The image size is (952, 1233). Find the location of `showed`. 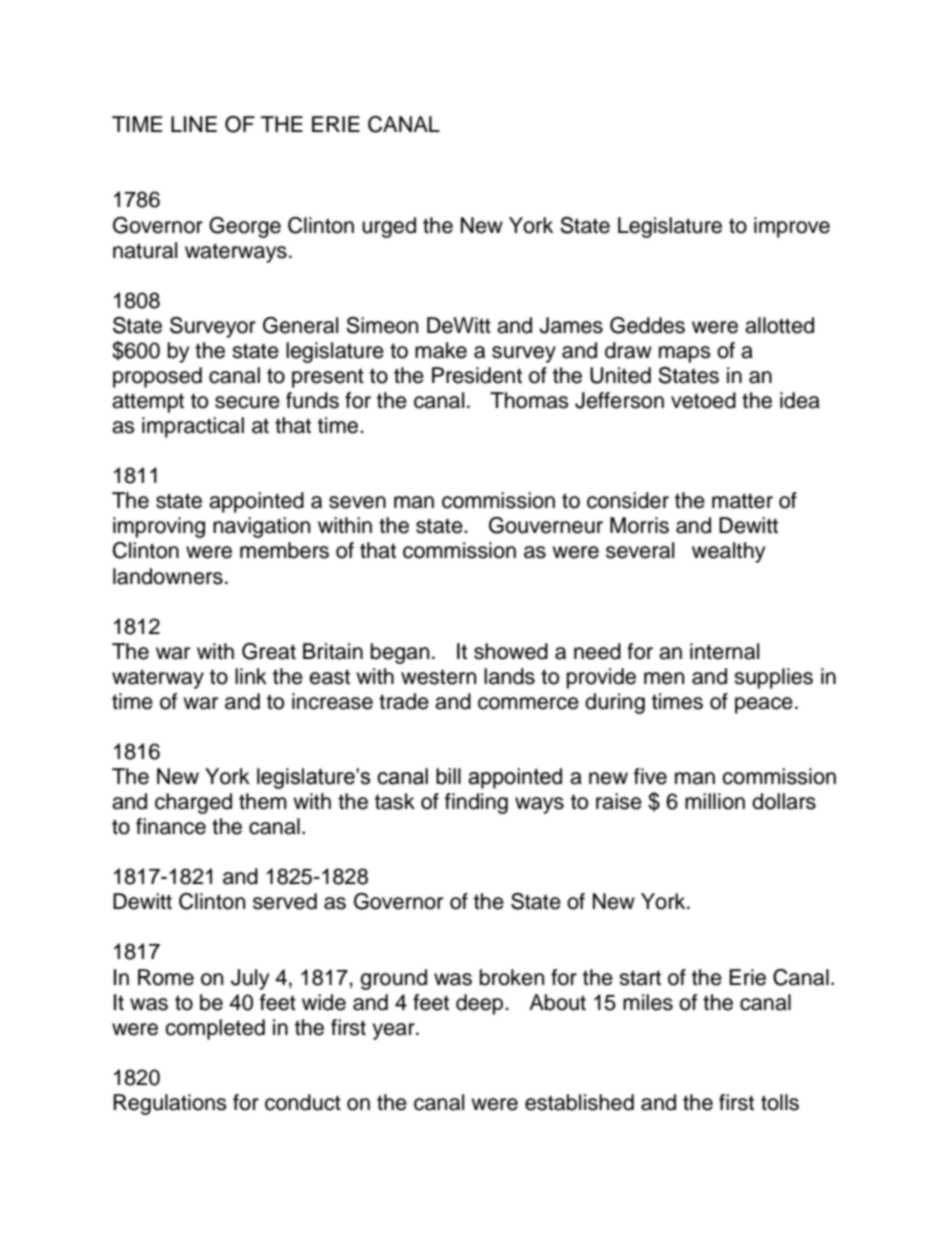

showed is located at coordinates (511, 651).
